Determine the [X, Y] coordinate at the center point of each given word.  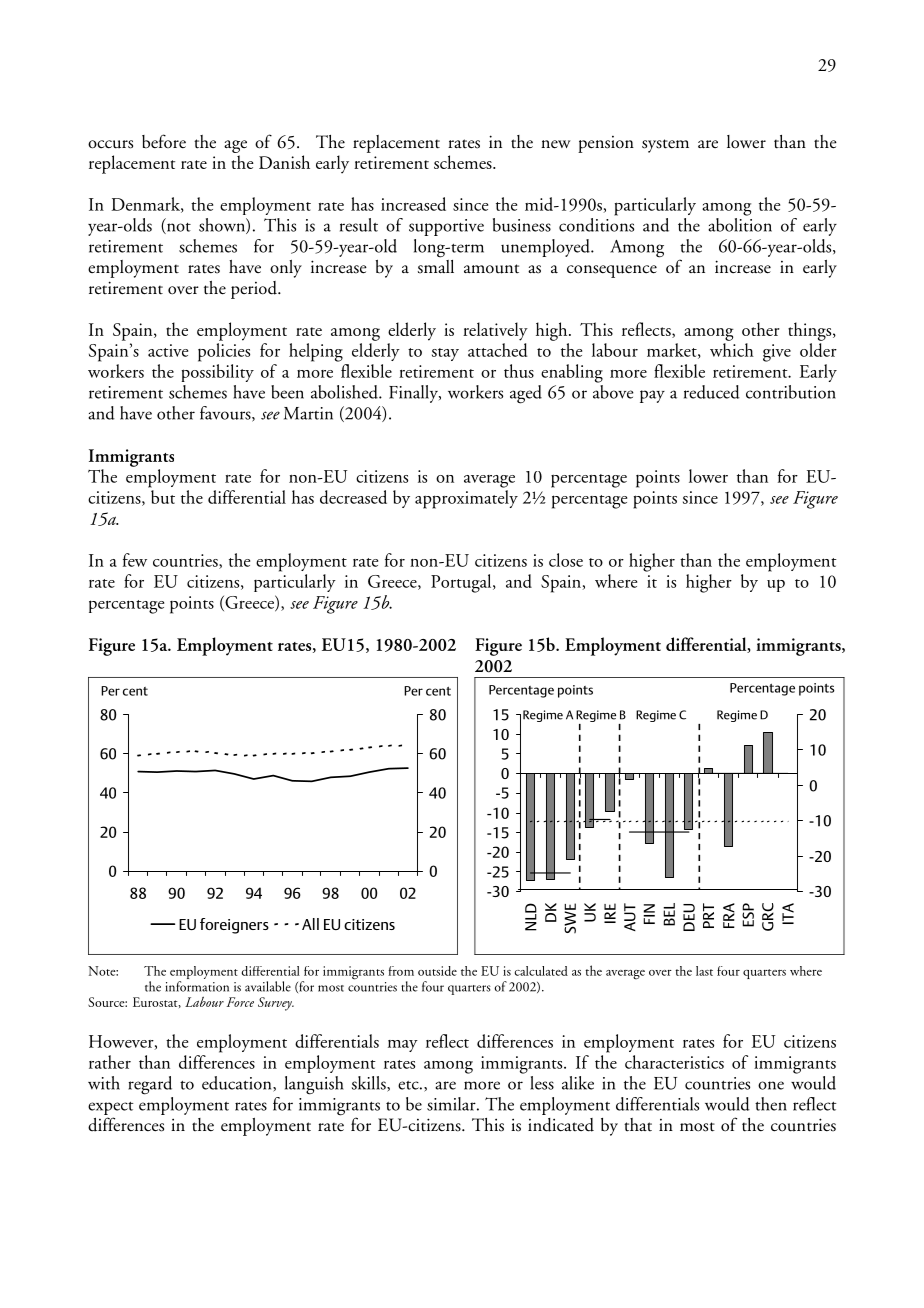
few [135, 560]
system [665, 146]
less [542, 1083]
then [771, 1104]
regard [150, 1085]
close [566, 560]
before [164, 141]
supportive [446, 227]
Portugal [462, 583]
